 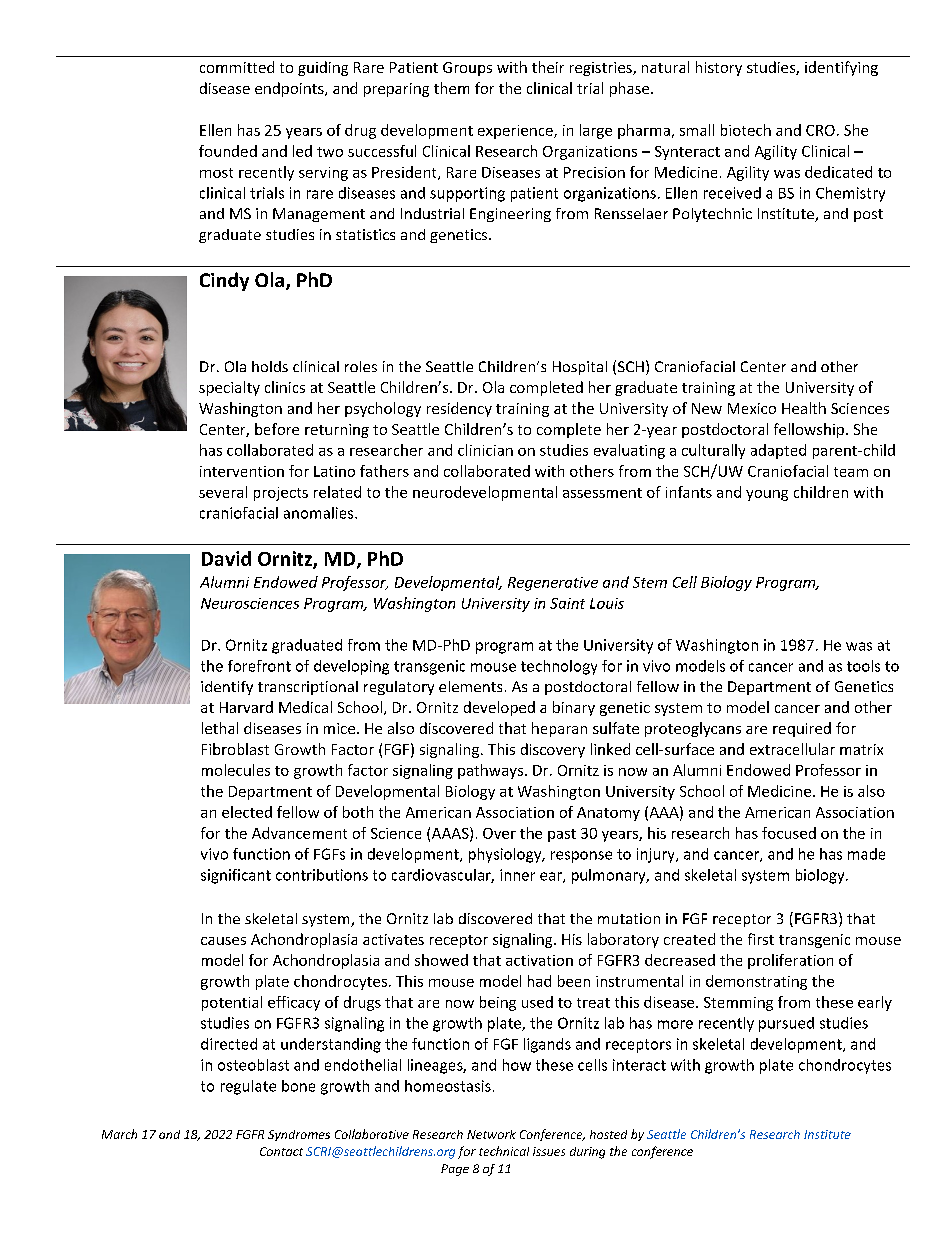 I want to click on molecules, so click(x=236, y=770).
